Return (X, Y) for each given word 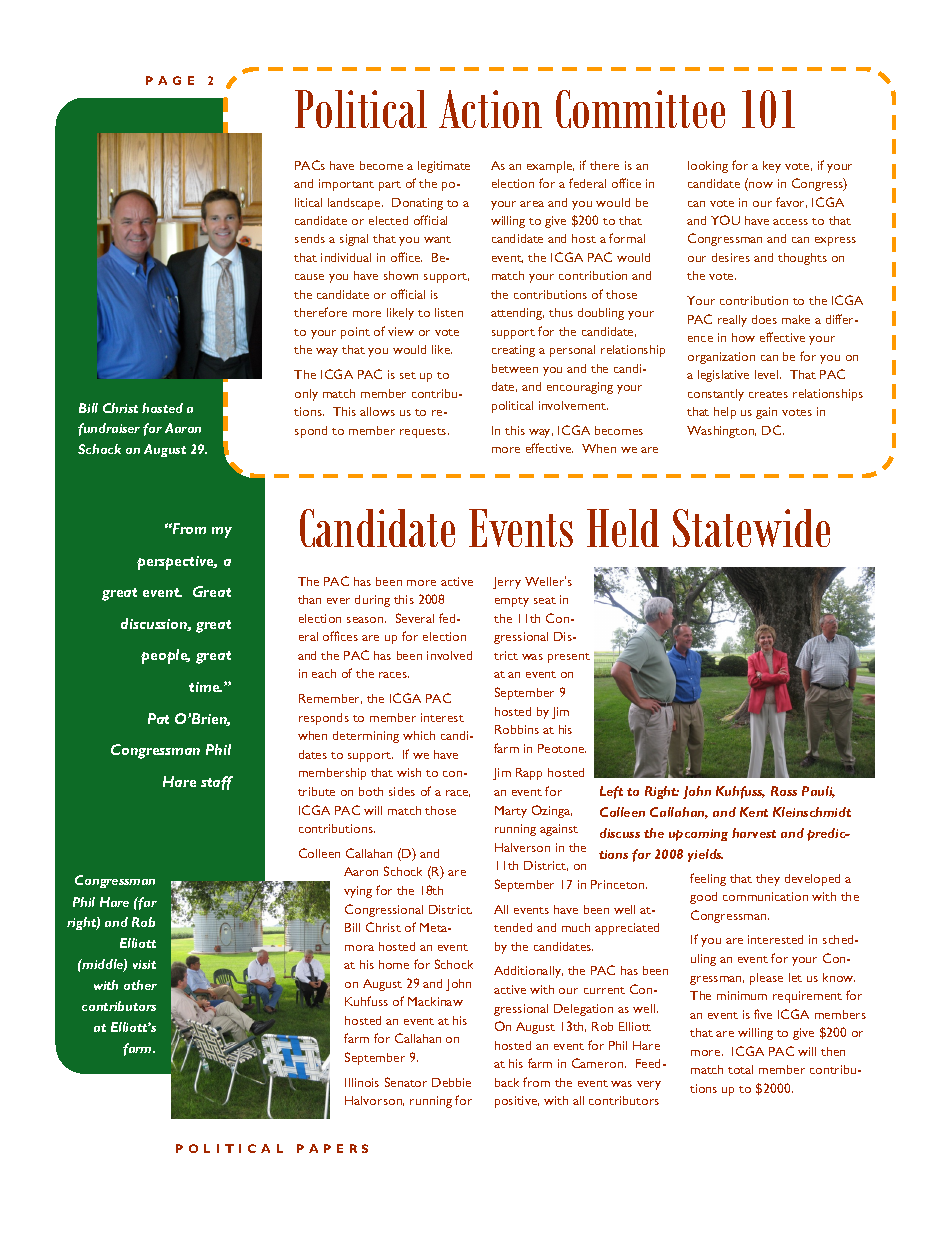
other (140, 985)
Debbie (451, 1082)
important (346, 185)
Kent (754, 812)
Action (490, 109)
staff (217, 783)
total (740, 1069)
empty (512, 602)
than (309, 599)
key (772, 167)
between (515, 368)
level (768, 374)
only (306, 395)
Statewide (751, 528)
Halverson (522, 847)
